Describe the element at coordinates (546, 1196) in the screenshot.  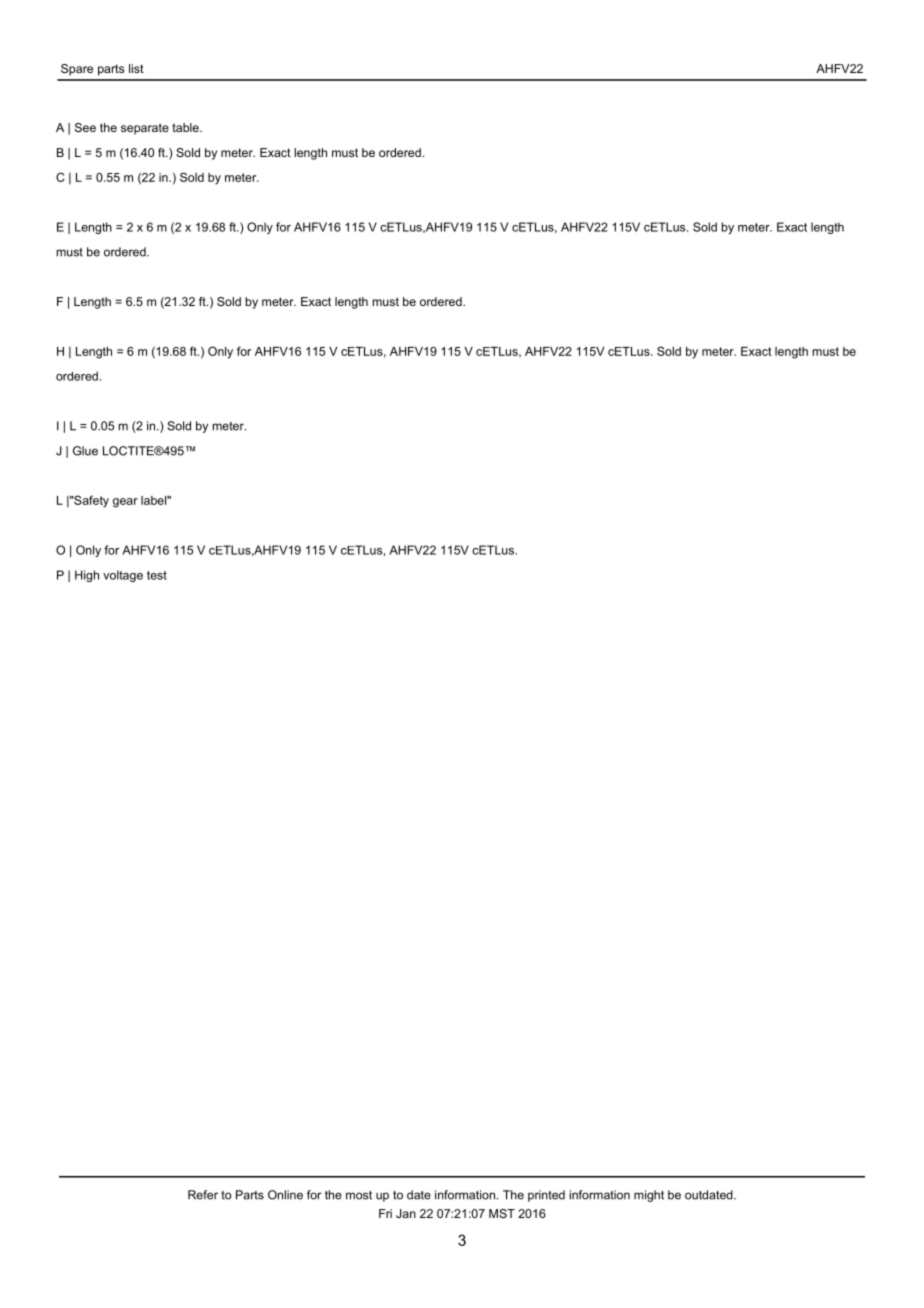
I see `printed` at that location.
